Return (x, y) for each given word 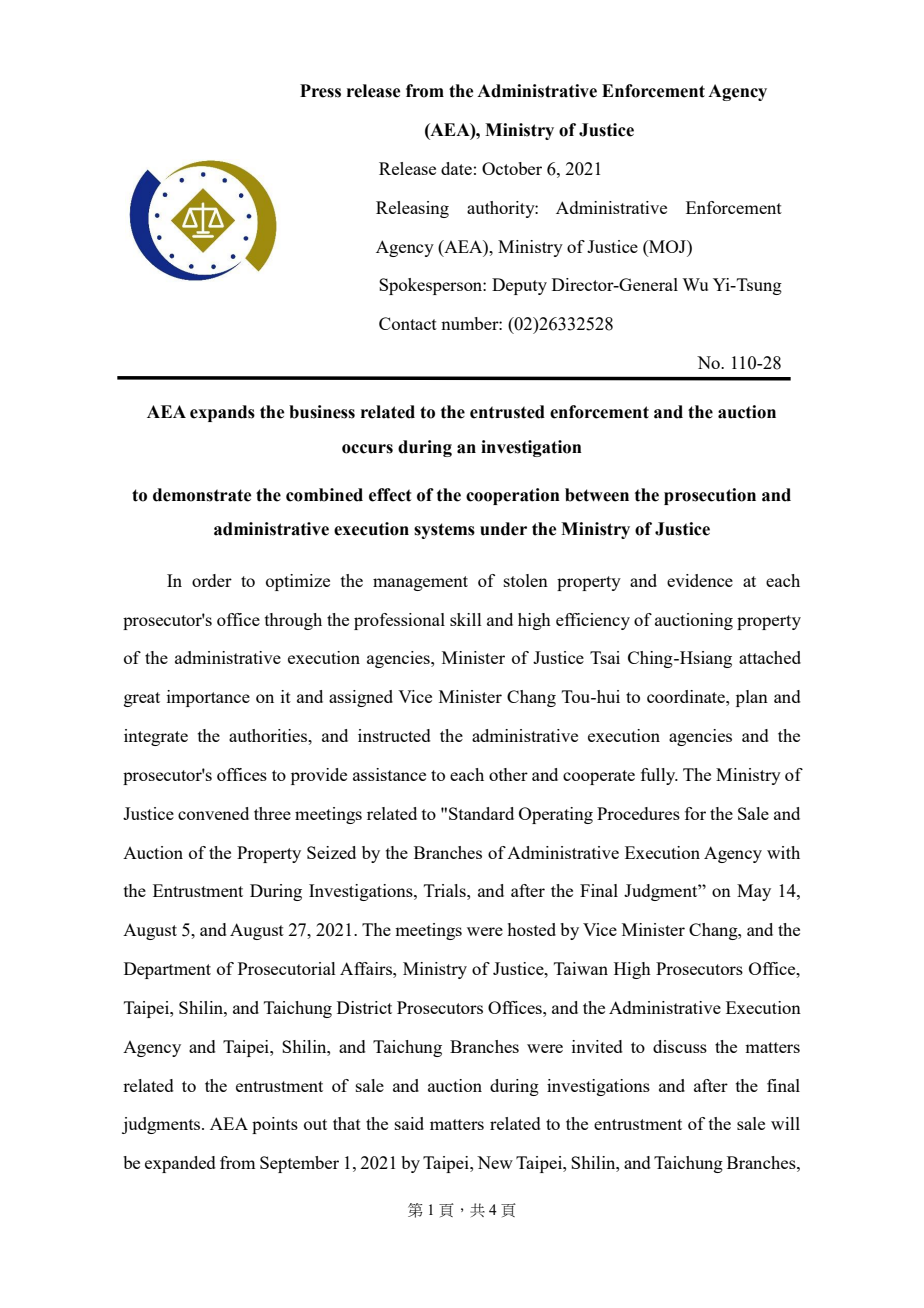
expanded (180, 1164)
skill (466, 619)
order (212, 580)
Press (320, 91)
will (785, 1123)
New (495, 1162)
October (512, 168)
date (456, 168)
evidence (700, 580)
